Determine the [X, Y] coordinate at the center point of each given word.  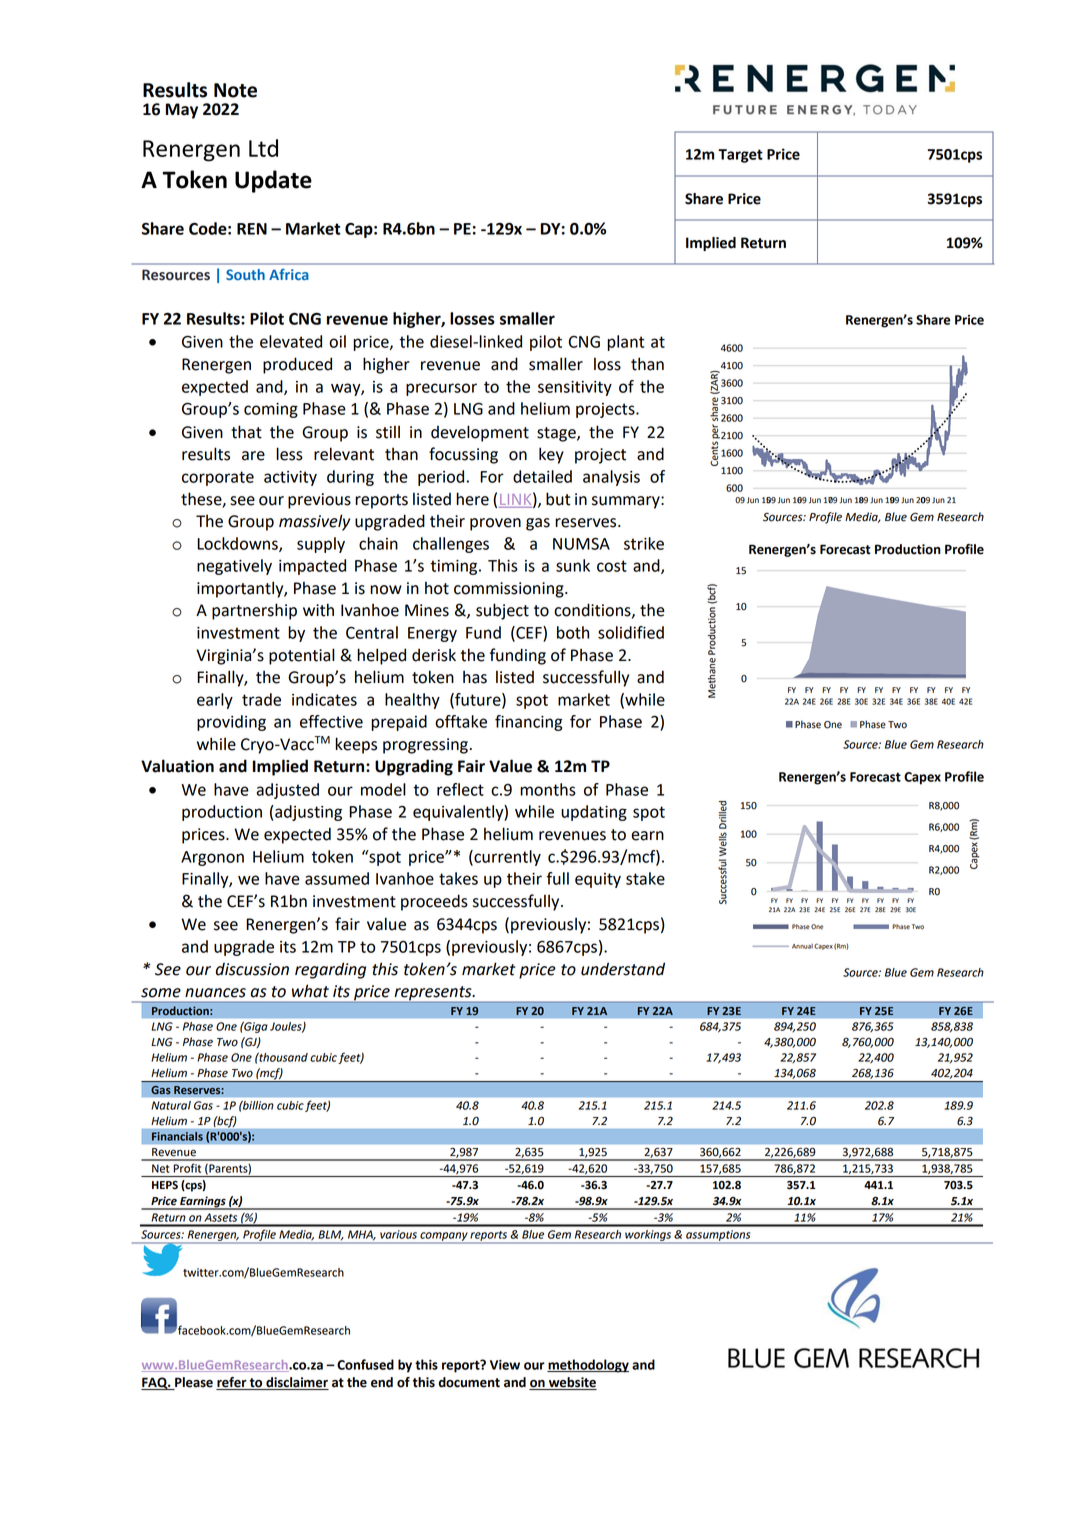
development [480, 433]
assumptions [718, 1235]
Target [740, 156]
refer [232, 1383]
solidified [631, 632]
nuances [215, 993]
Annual [802, 946]
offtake [461, 721]
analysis [611, 478]
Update [273, 181]
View [505, 1365]
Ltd [263, 148]
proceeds [434, 902]
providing [231, 723]
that [246, 432]
